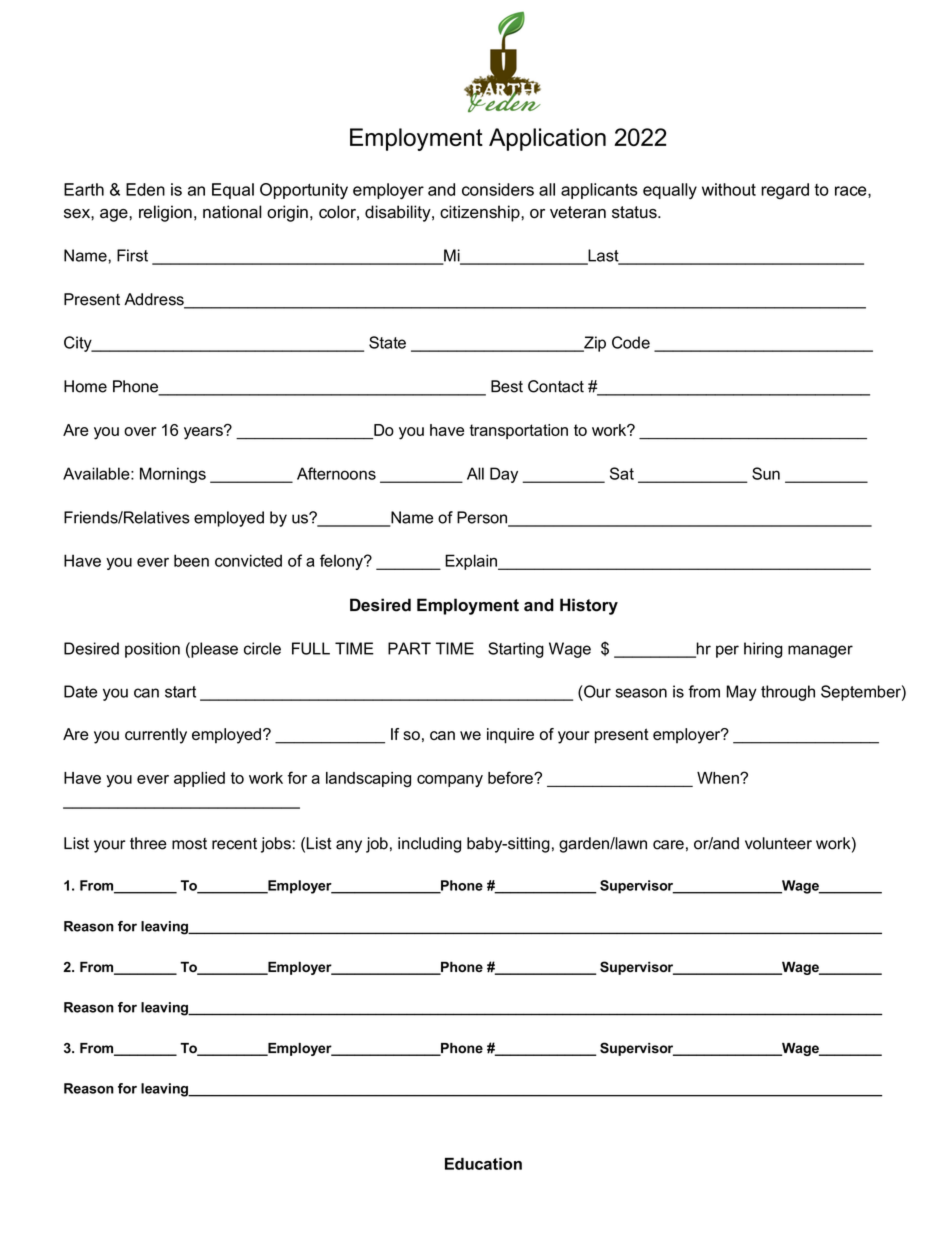  What do you see at coordinates (785, 191) in the page?
I see `regard` at bounding box center [785, 191].
